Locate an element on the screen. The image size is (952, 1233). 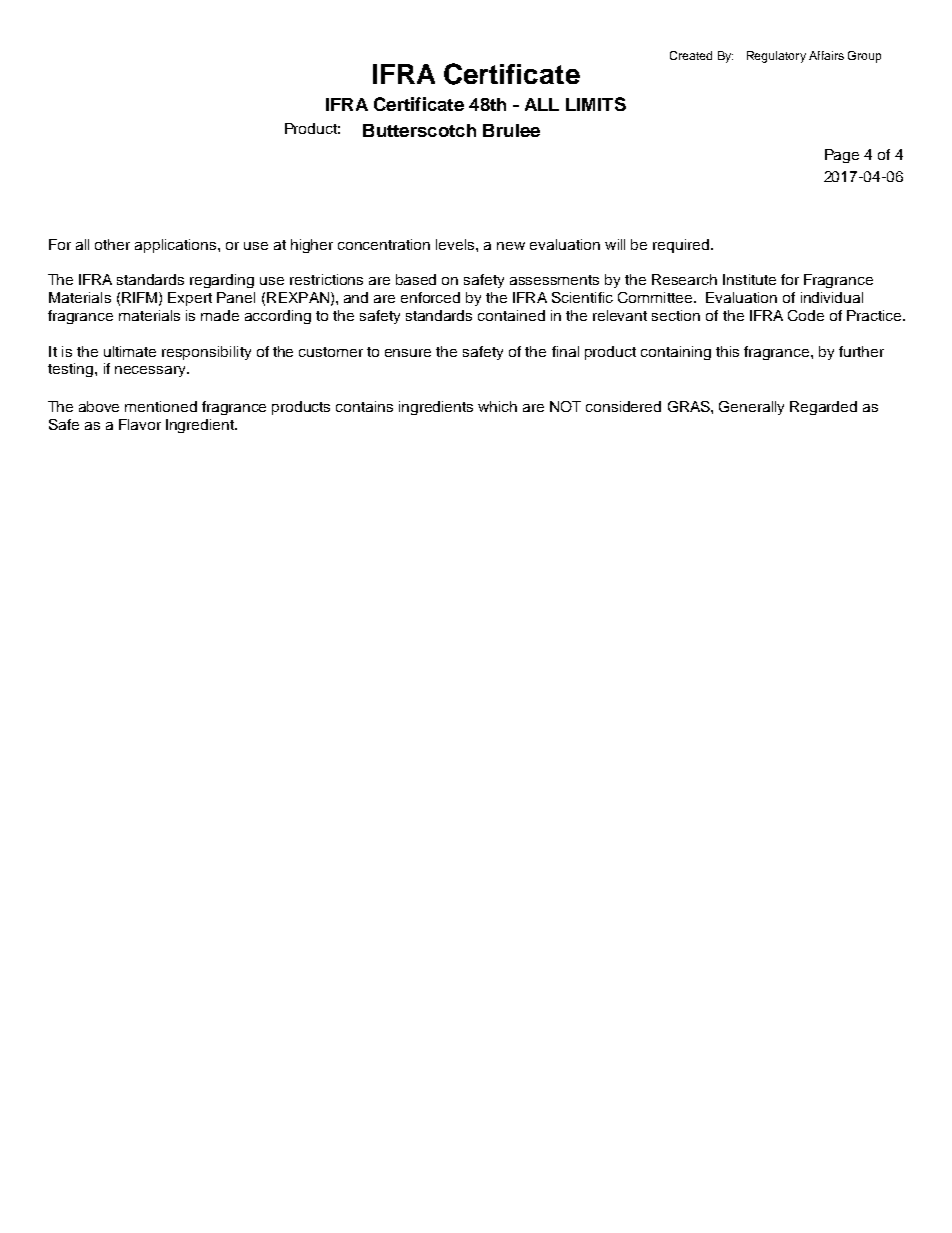
applications is located at coordinates (177, 246).
